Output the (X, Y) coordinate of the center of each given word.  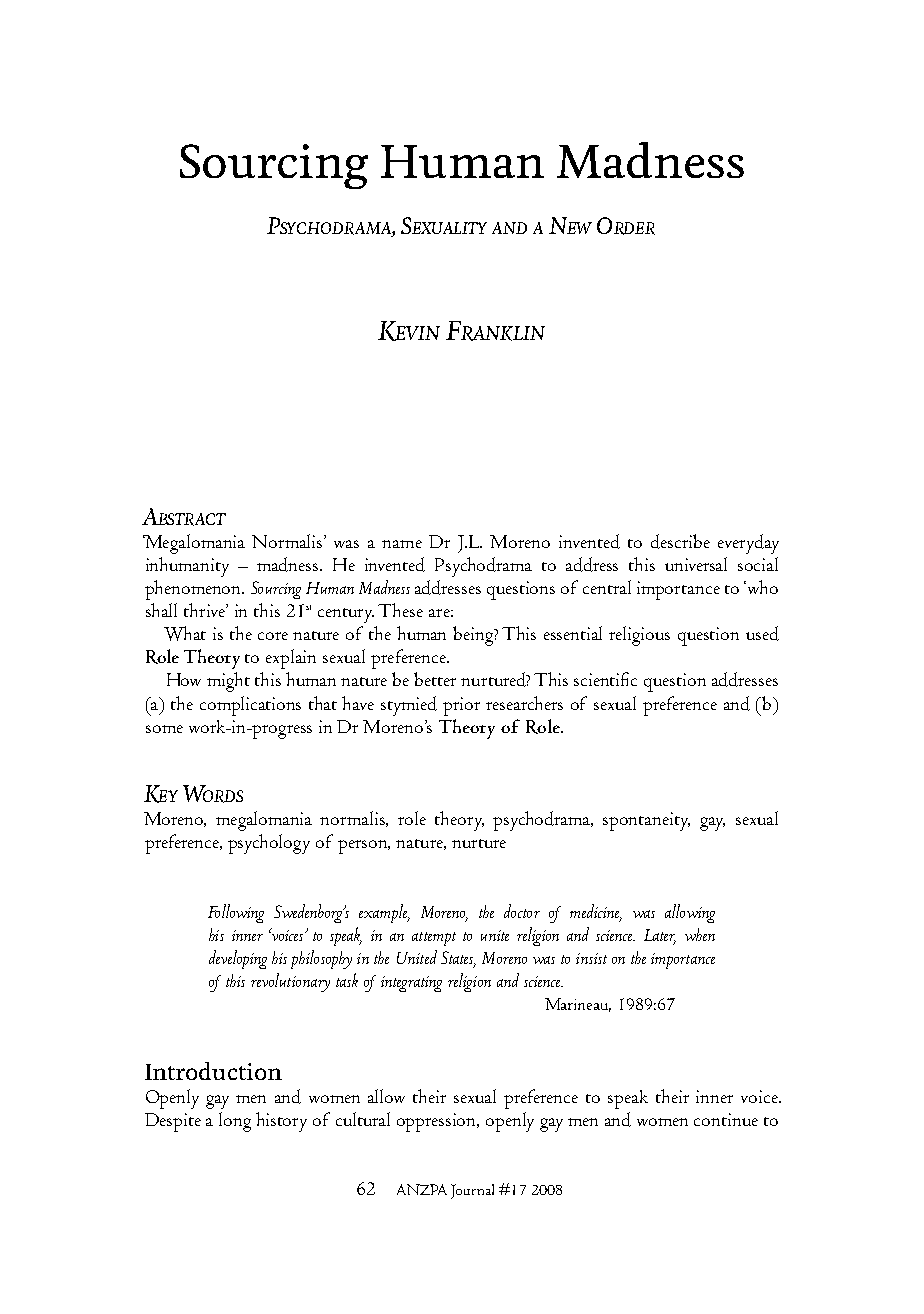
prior (461, 706)
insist (591, 958)
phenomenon (194, 590)
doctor (522, 911)
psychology (269, 844)
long (235, 1122)
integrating (411, 984)
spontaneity (646, 821)
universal (696, 564)
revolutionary (290, 982)
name (402, 544)
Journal (472, 1191)
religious (639, 636)
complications (250, 706)
